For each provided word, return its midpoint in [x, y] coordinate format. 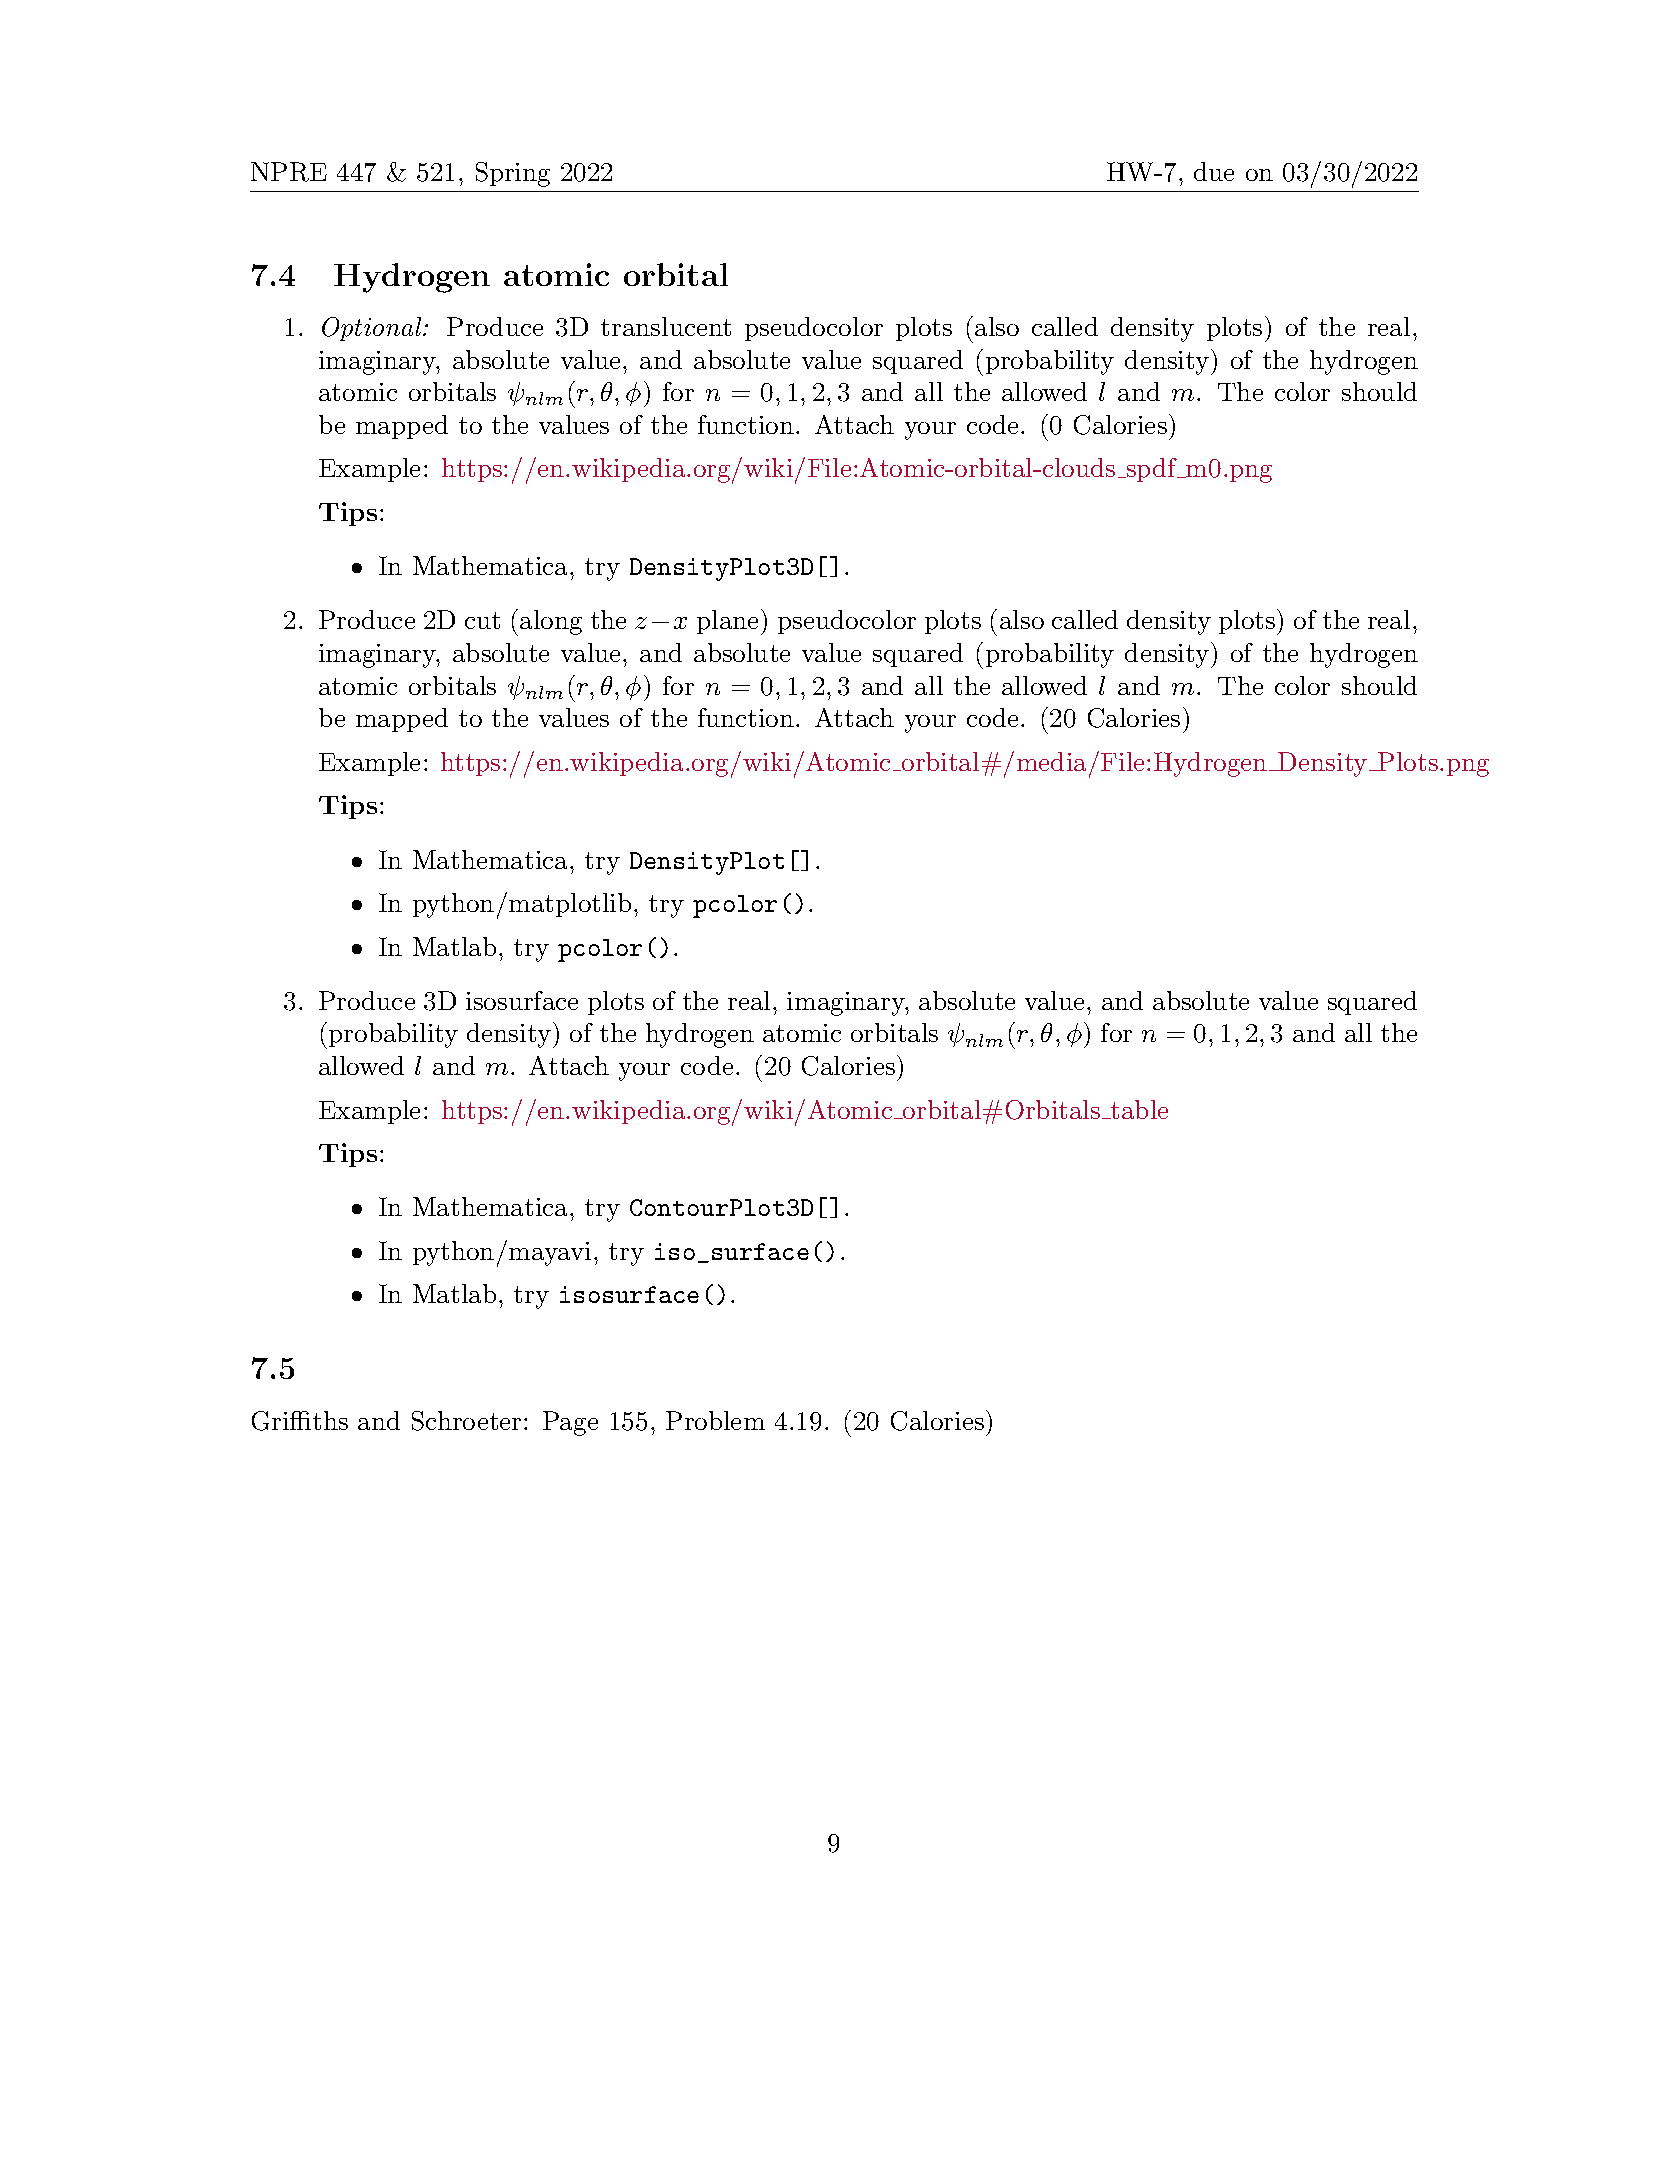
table [1138, 1109]
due [1214, 171]
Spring [513, 174]
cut [482, 620]
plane [727, 622]
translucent [666, 326]
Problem [715, 1420]
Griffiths [300, 1421]
